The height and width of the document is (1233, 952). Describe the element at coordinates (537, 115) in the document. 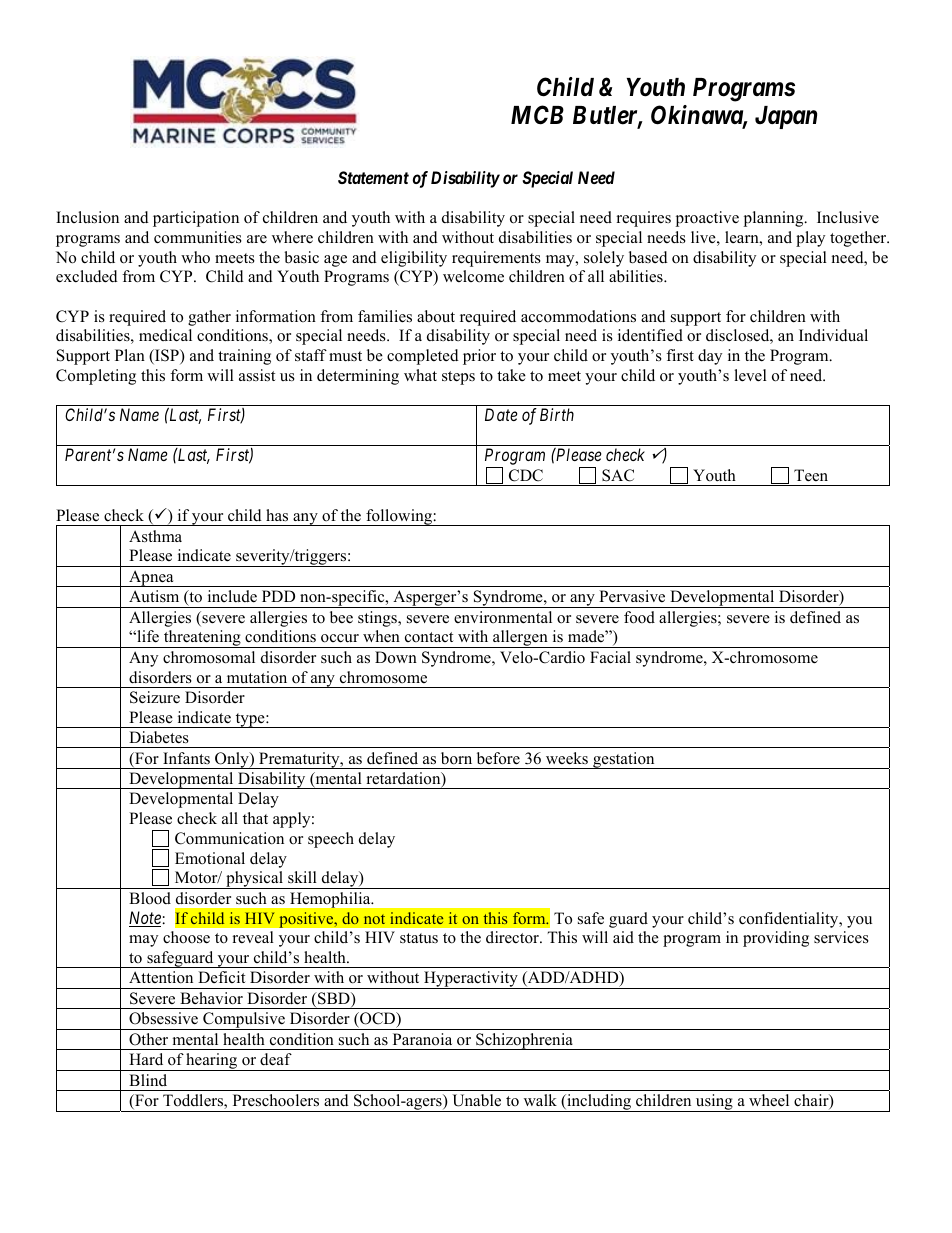

I see `MCB` at that location.
